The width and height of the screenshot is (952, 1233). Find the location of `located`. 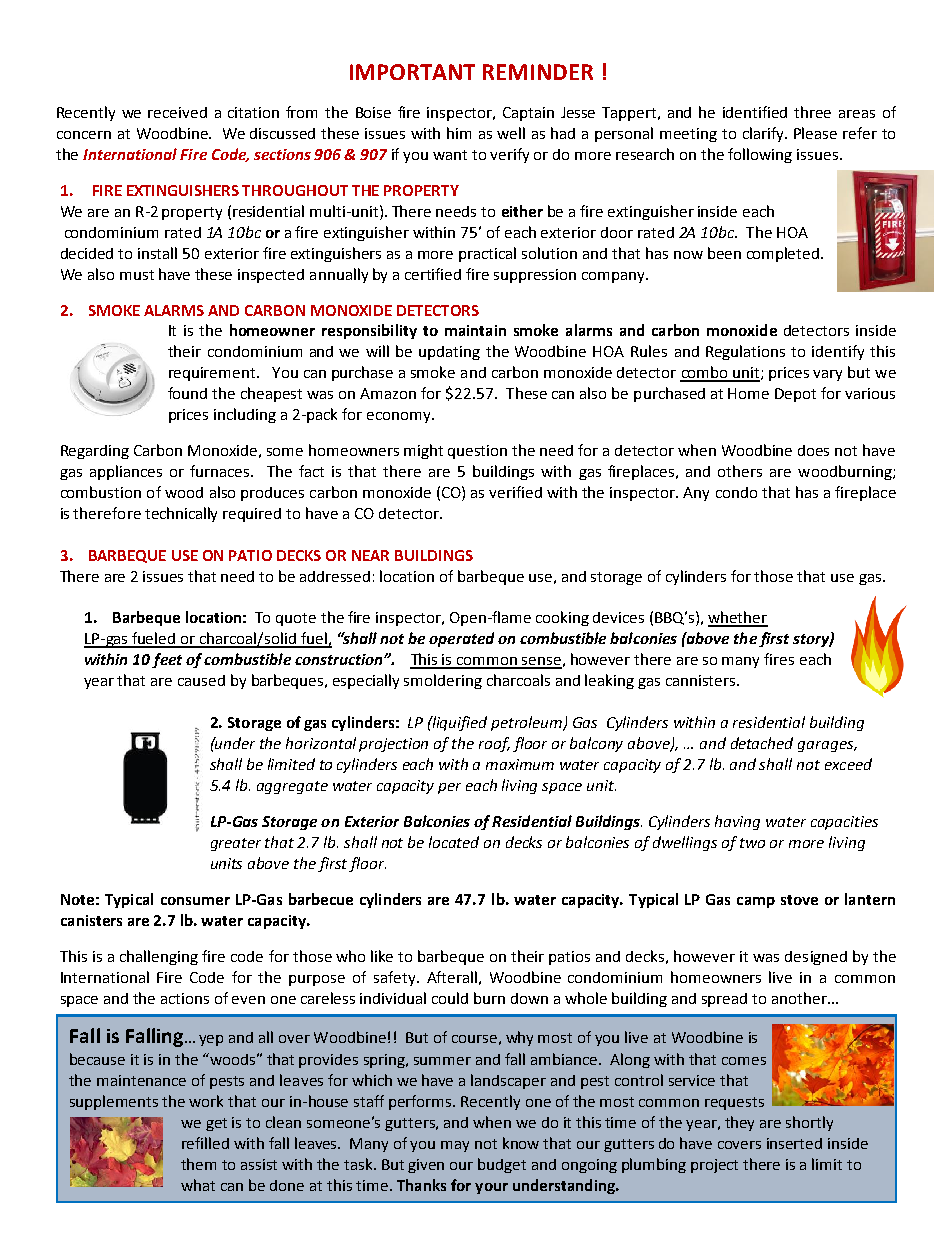

located is located at coordinates (454, 842).
